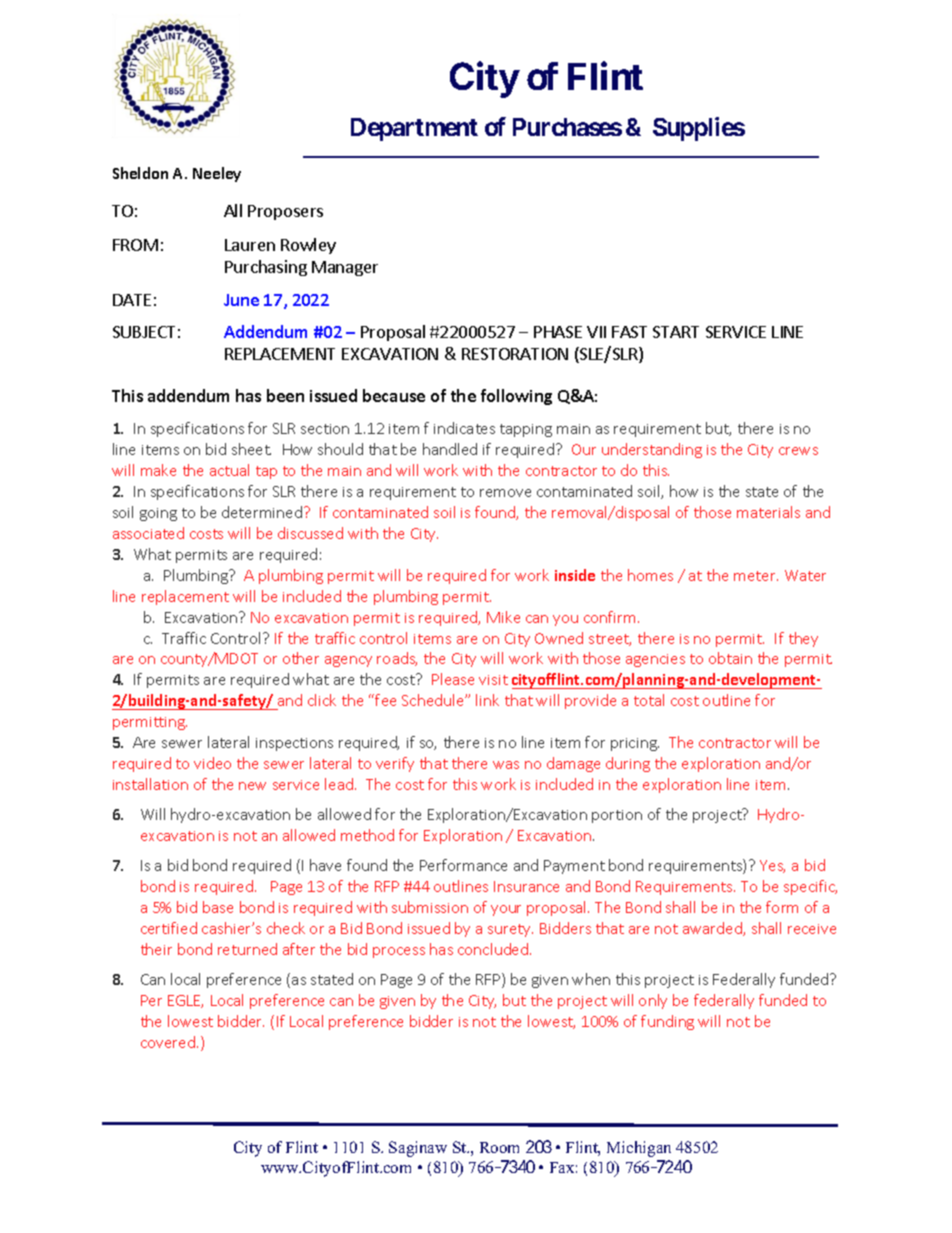 The image size is (952, 1233). I want to click on new, so click(252, 786).
